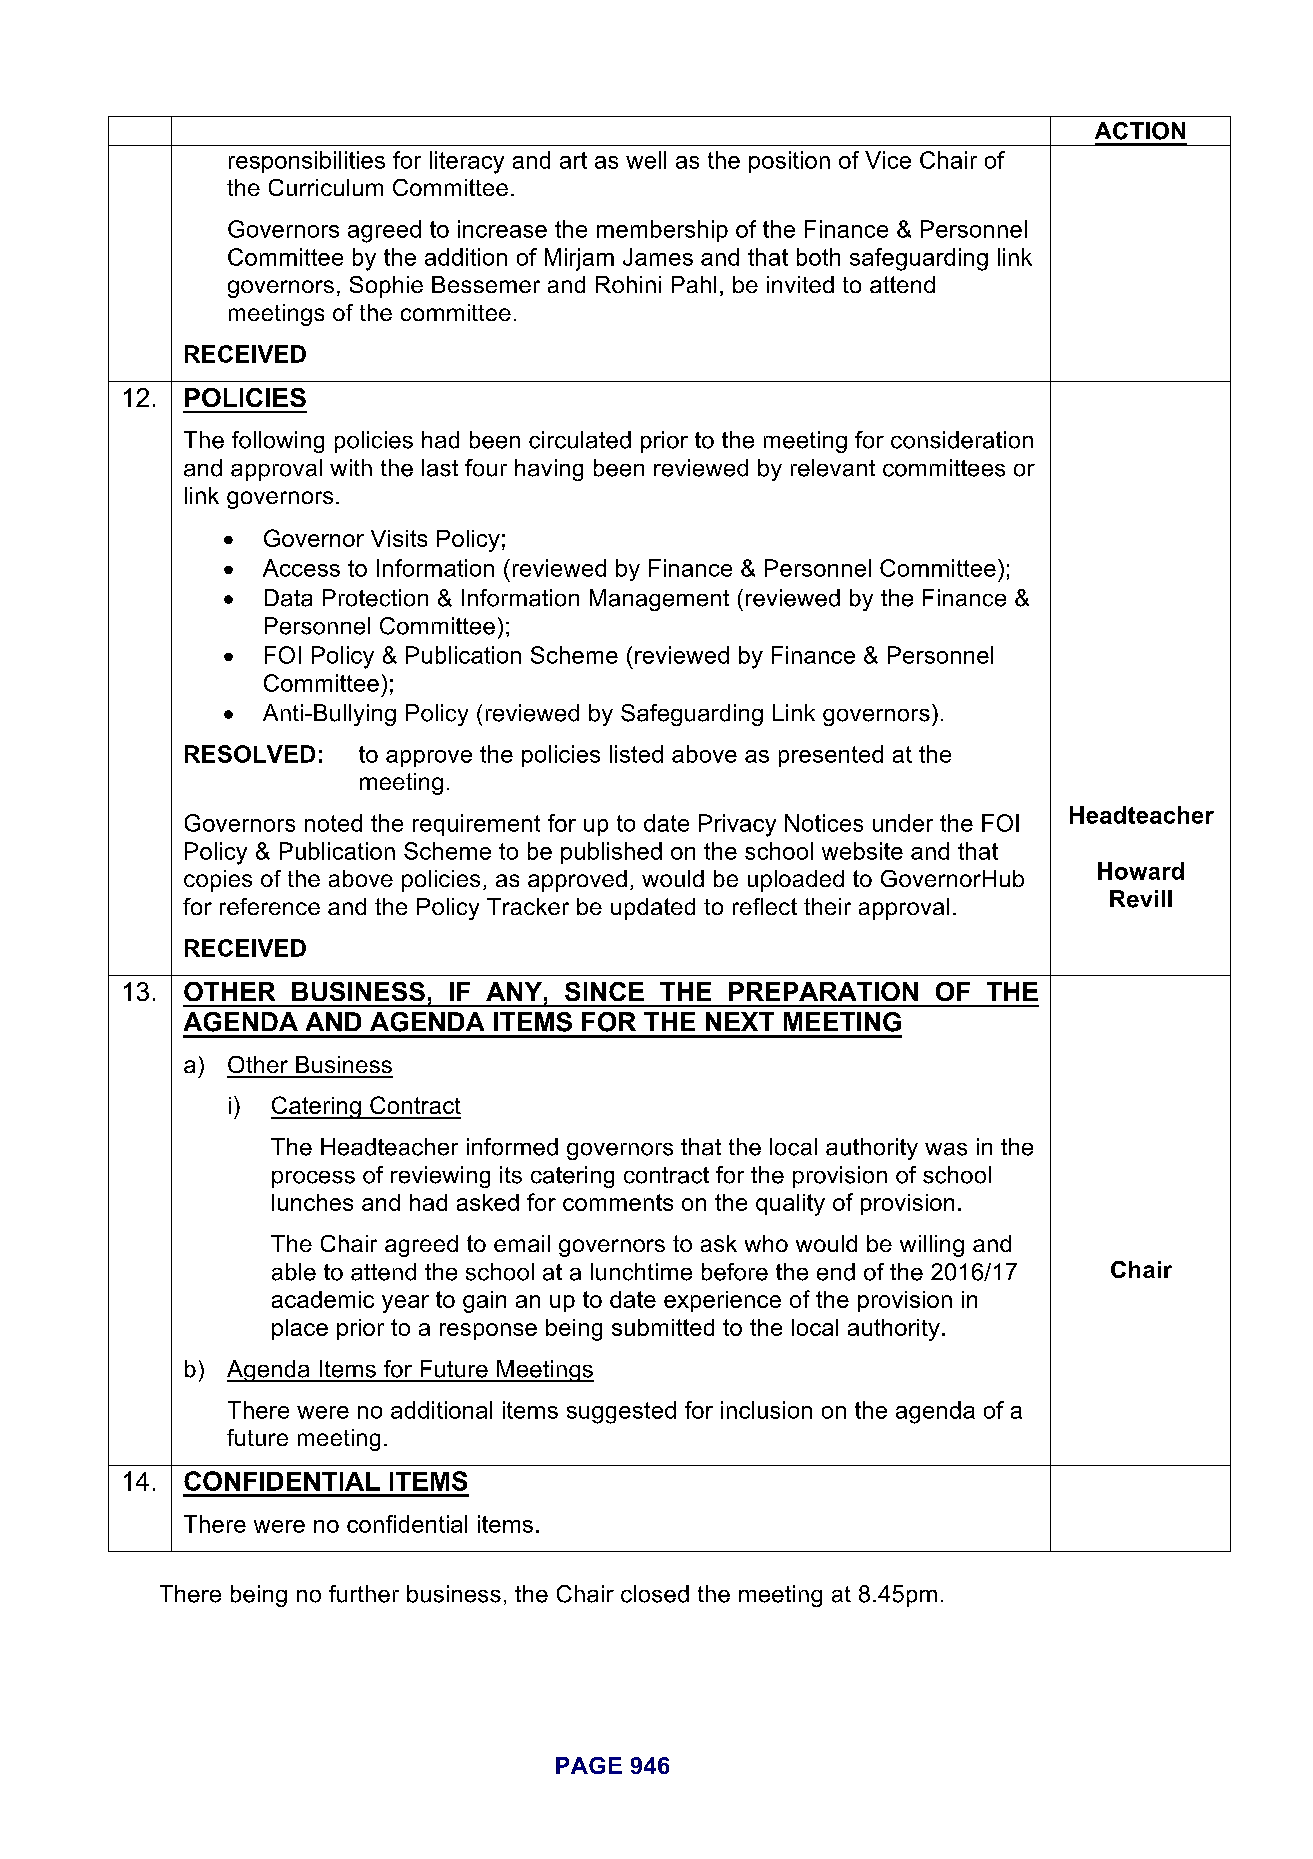 The width and height of the page is (1313, 1859). Describe the element at coordinates (364, 1594) in the page. I see `further` at that location.
